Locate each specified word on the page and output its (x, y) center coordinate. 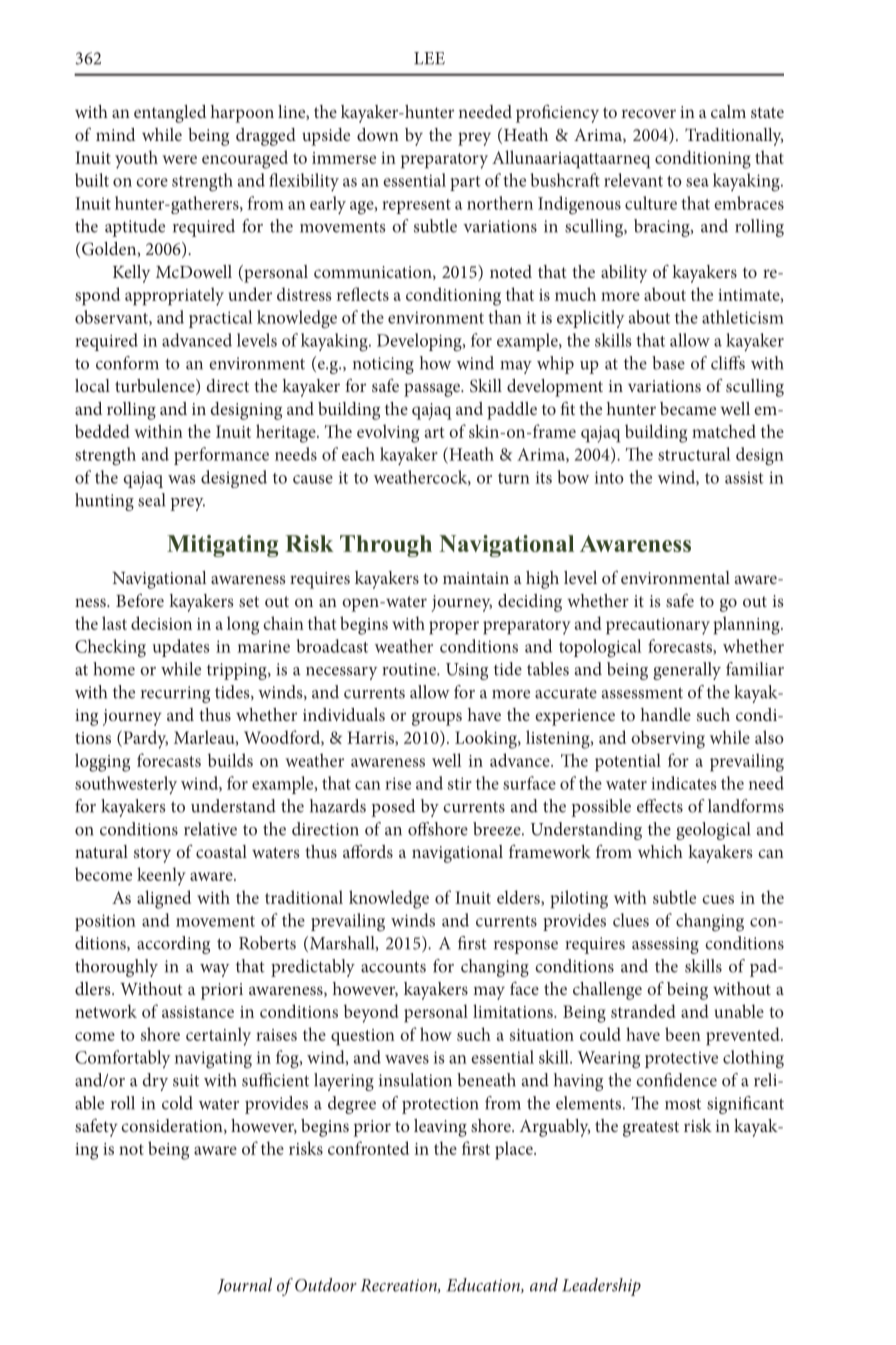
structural (694, 454)
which (660, 851)
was (181, 479)
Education (484, 1285)
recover (649, 113)
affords (368, 851)
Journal (244, 1286)
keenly (161, 876)
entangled (170, 114)
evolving (388, 433)
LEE (429, 58)
